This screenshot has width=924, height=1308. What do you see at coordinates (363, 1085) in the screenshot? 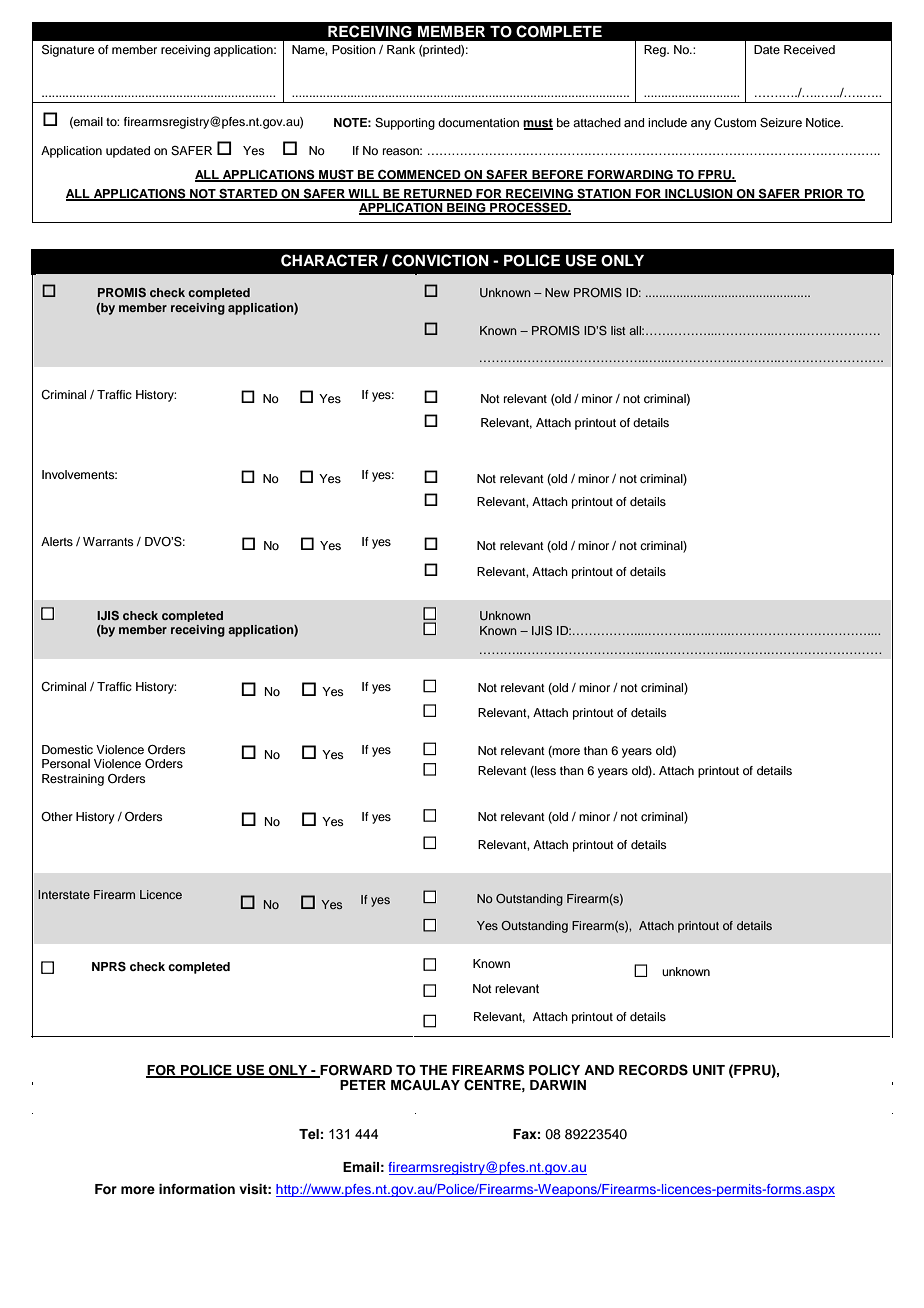
I see `PETER` at bounding box center [363, 1085].
